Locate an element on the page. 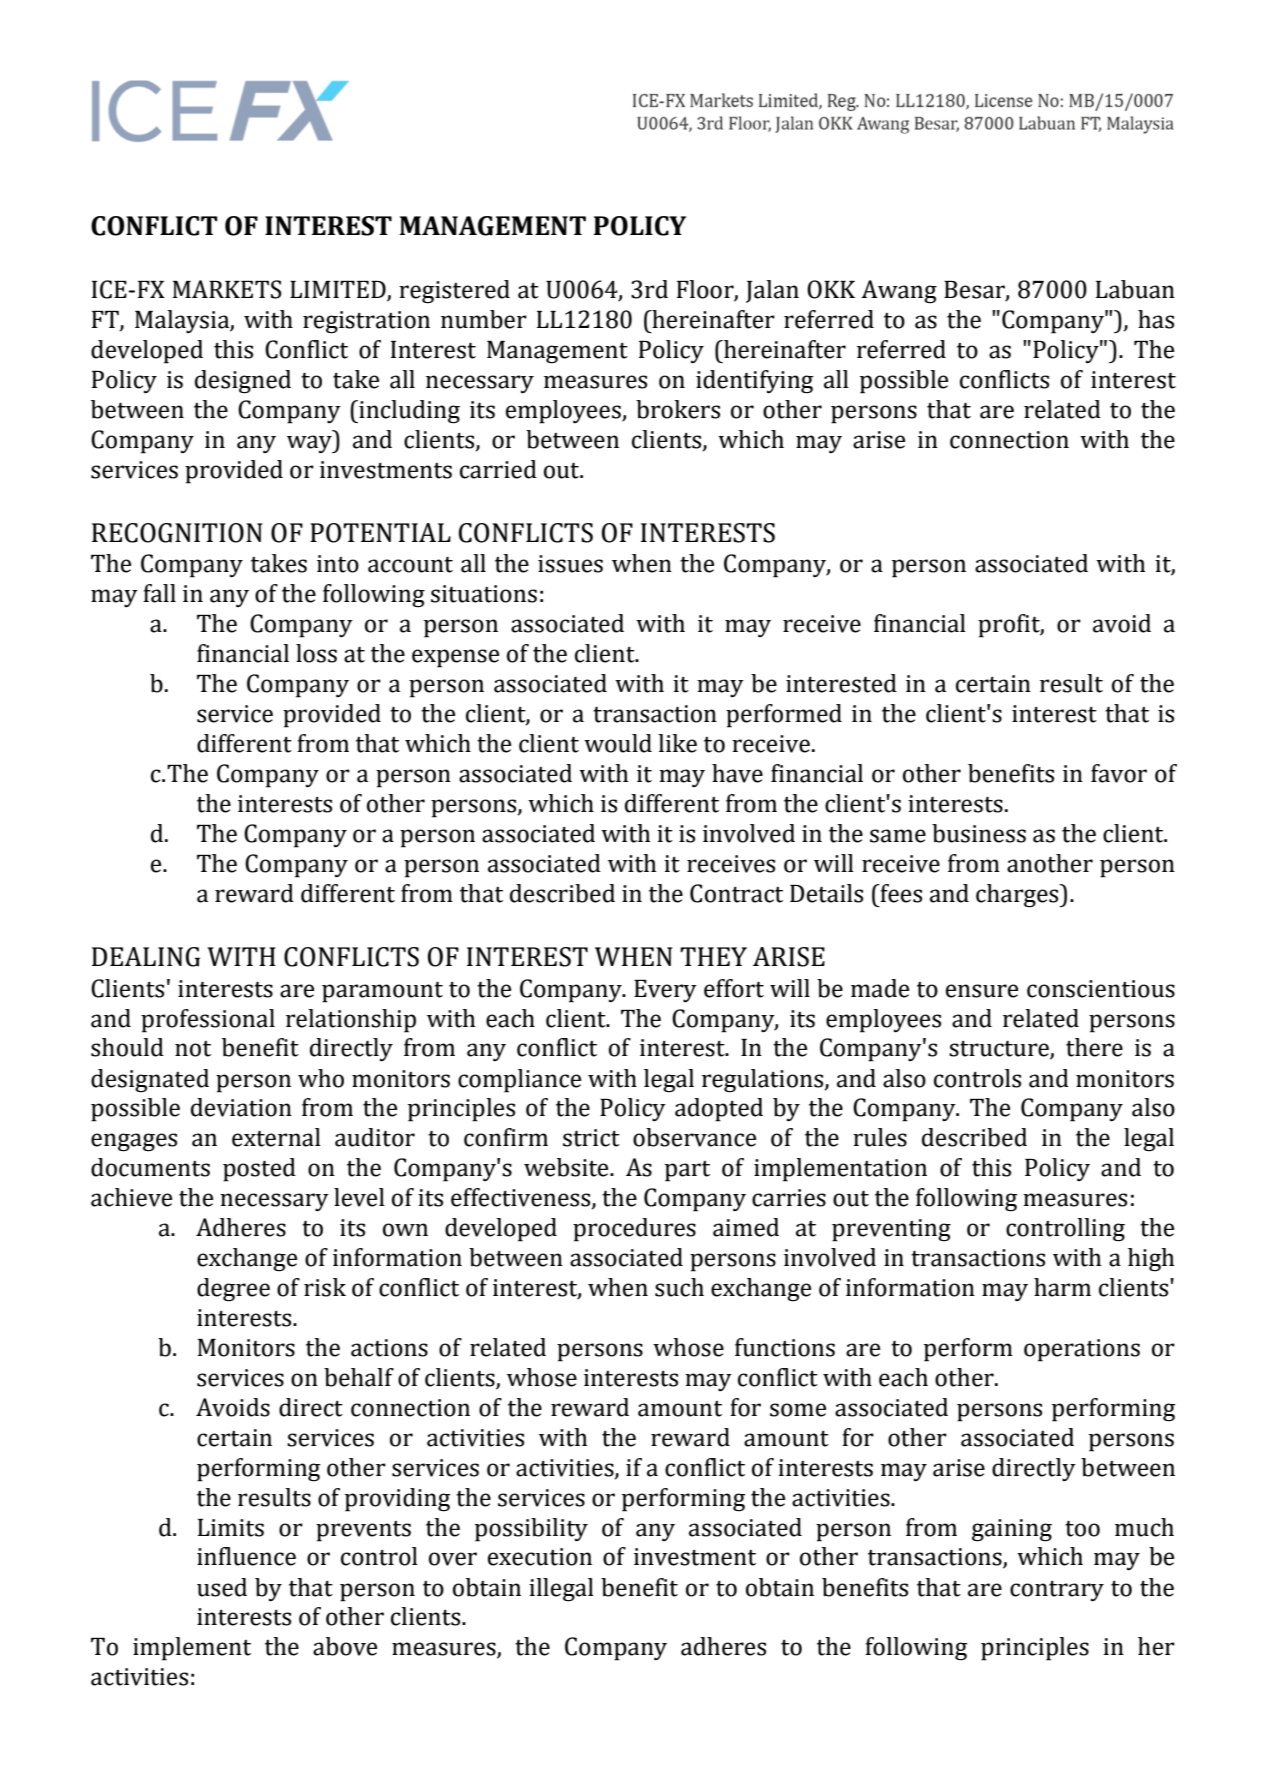 The height and width of the document is (1792, 1266). used is located at coordinates (222, 1587).
